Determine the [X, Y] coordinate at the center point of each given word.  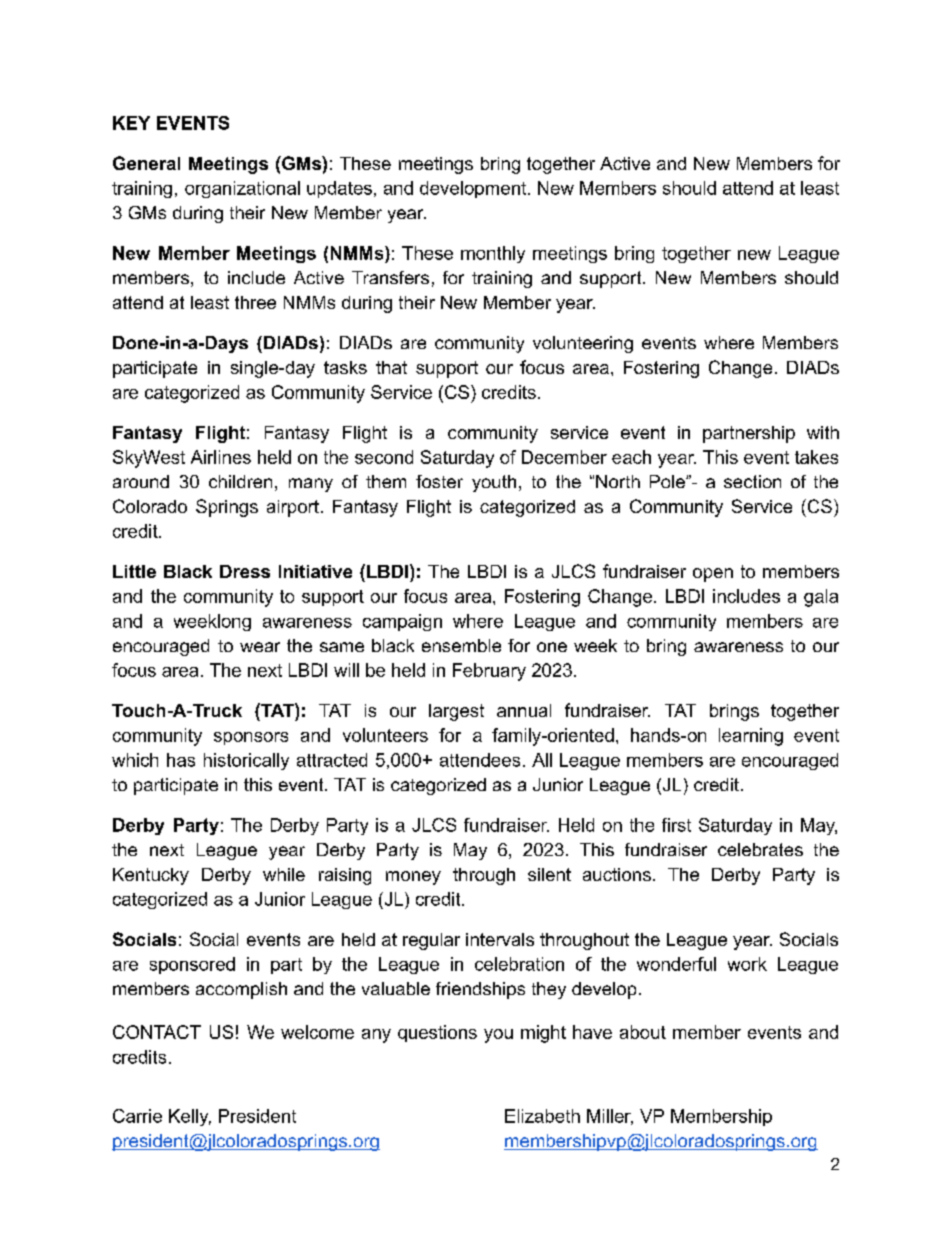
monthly [493, 254]
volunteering [583, 344]
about [643, 1032]
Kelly [190, 1117]
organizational [242, 189]
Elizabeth [542, 1116]
